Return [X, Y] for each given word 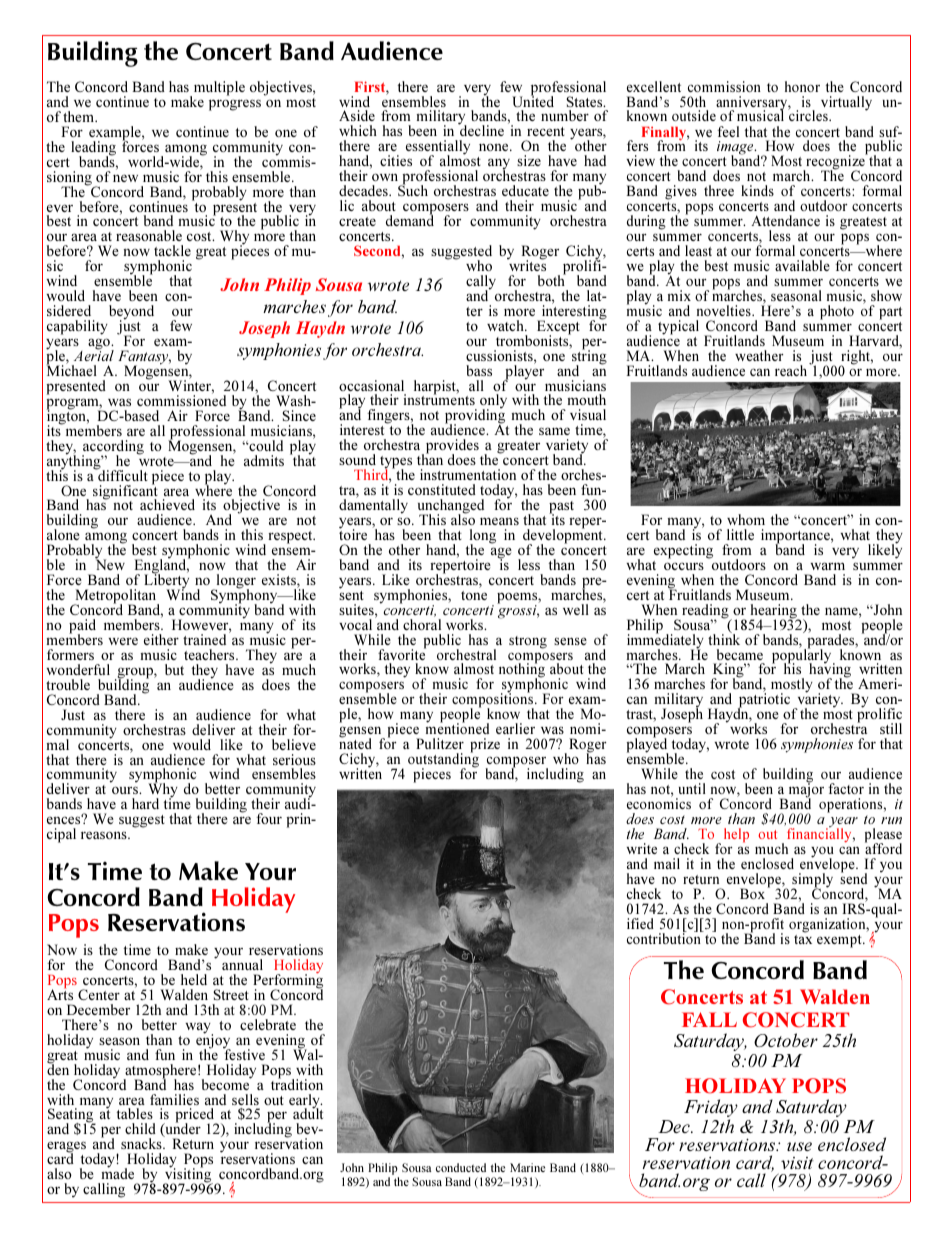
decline [481, 130]
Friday [711, 1109]
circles [809, 115]
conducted [461, 1167]
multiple [218, 89]
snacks [142, 1143]
